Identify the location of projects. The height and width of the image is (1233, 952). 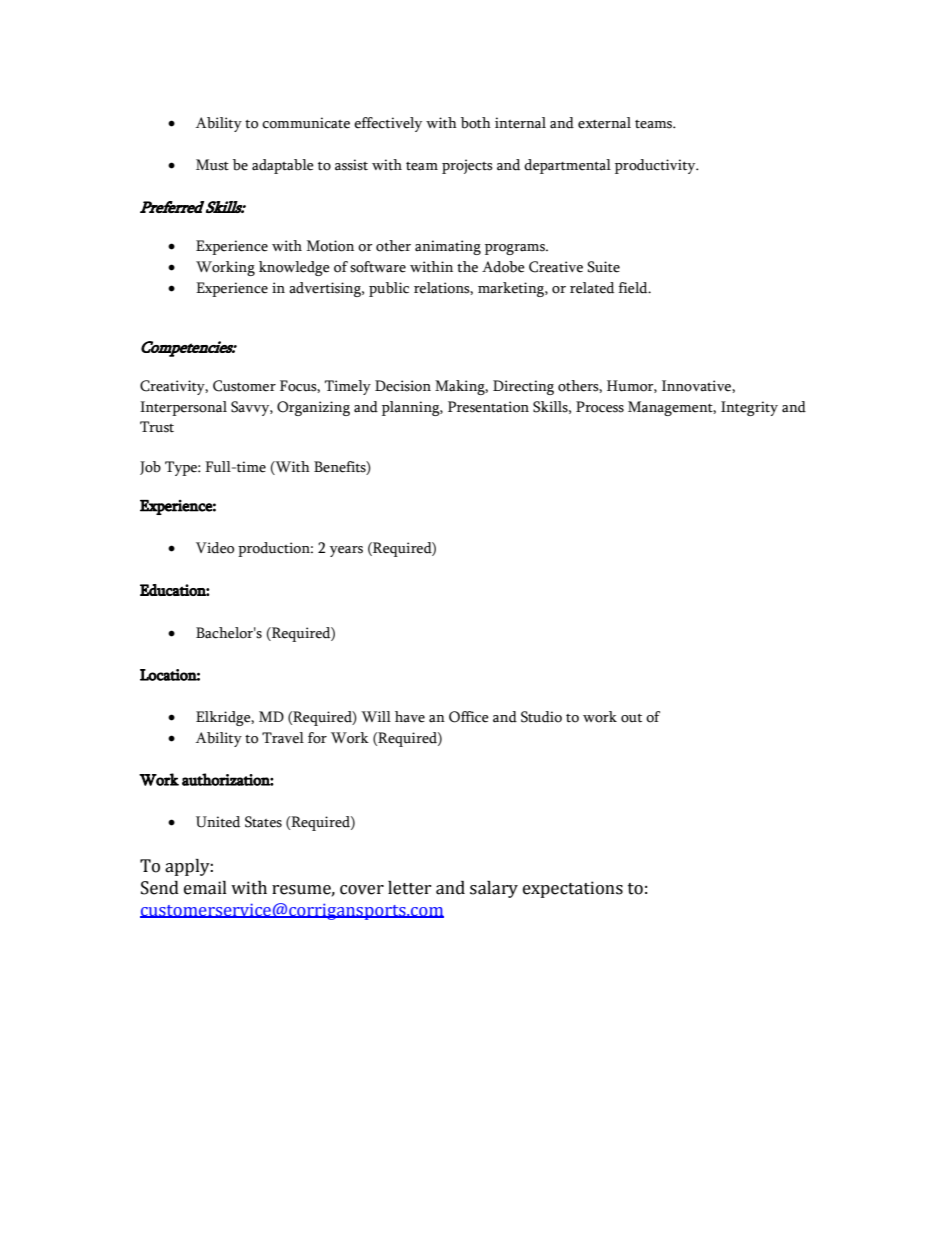
(467, 166).
